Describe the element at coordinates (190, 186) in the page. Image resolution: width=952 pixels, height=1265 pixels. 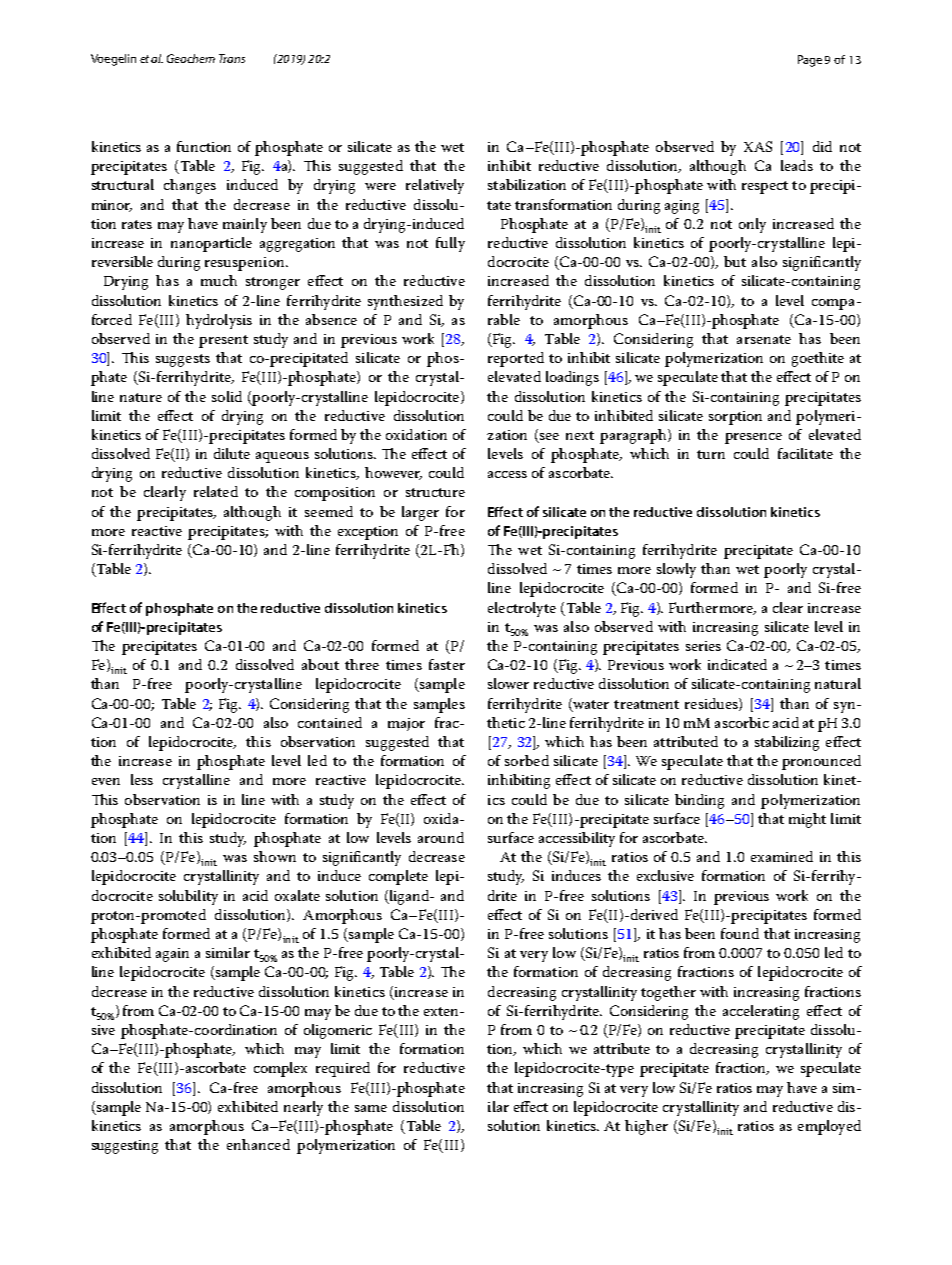
I see `changes` at that location.
